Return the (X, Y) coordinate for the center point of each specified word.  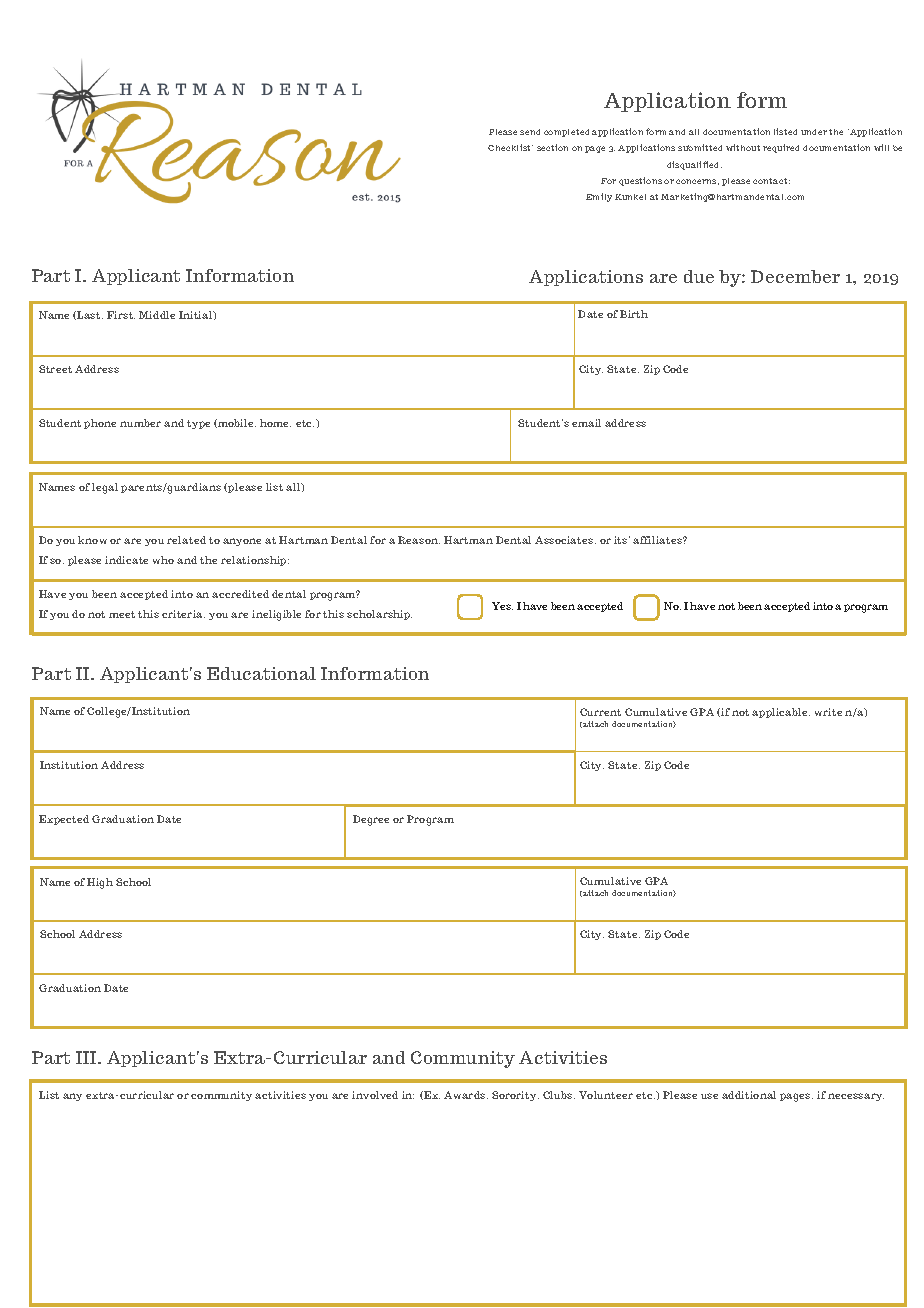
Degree (371, 820)
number (140, 423)
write (828, 712)
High (100, 883)
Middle (157, 315)
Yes (502, 606)
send (530, 132)
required (781, 148)
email (586, 423)
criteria (183, 614)
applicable (781, 713)
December (795, 276)
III (87, 1057)
